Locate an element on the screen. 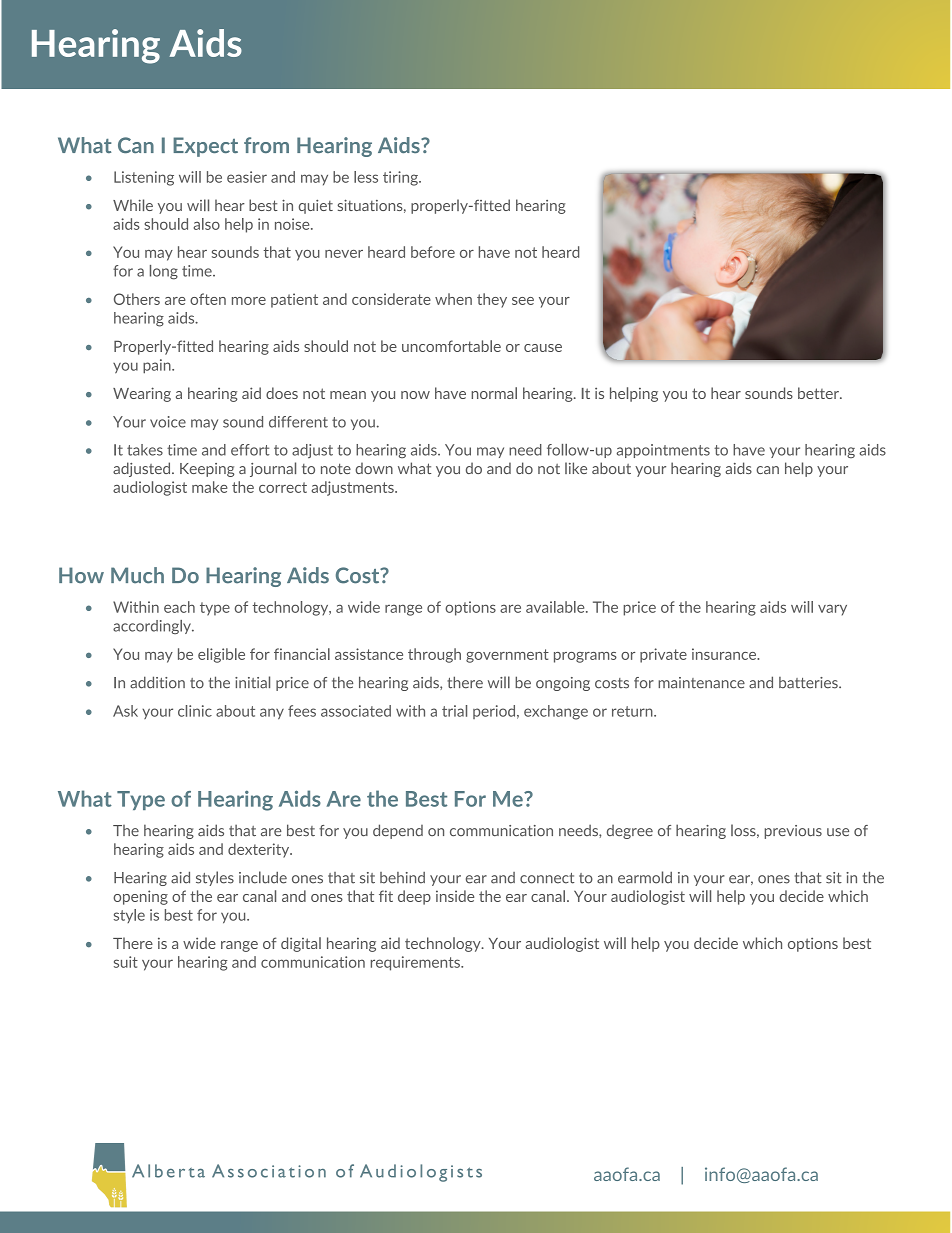  Much is located at coordinates (137, 575).
